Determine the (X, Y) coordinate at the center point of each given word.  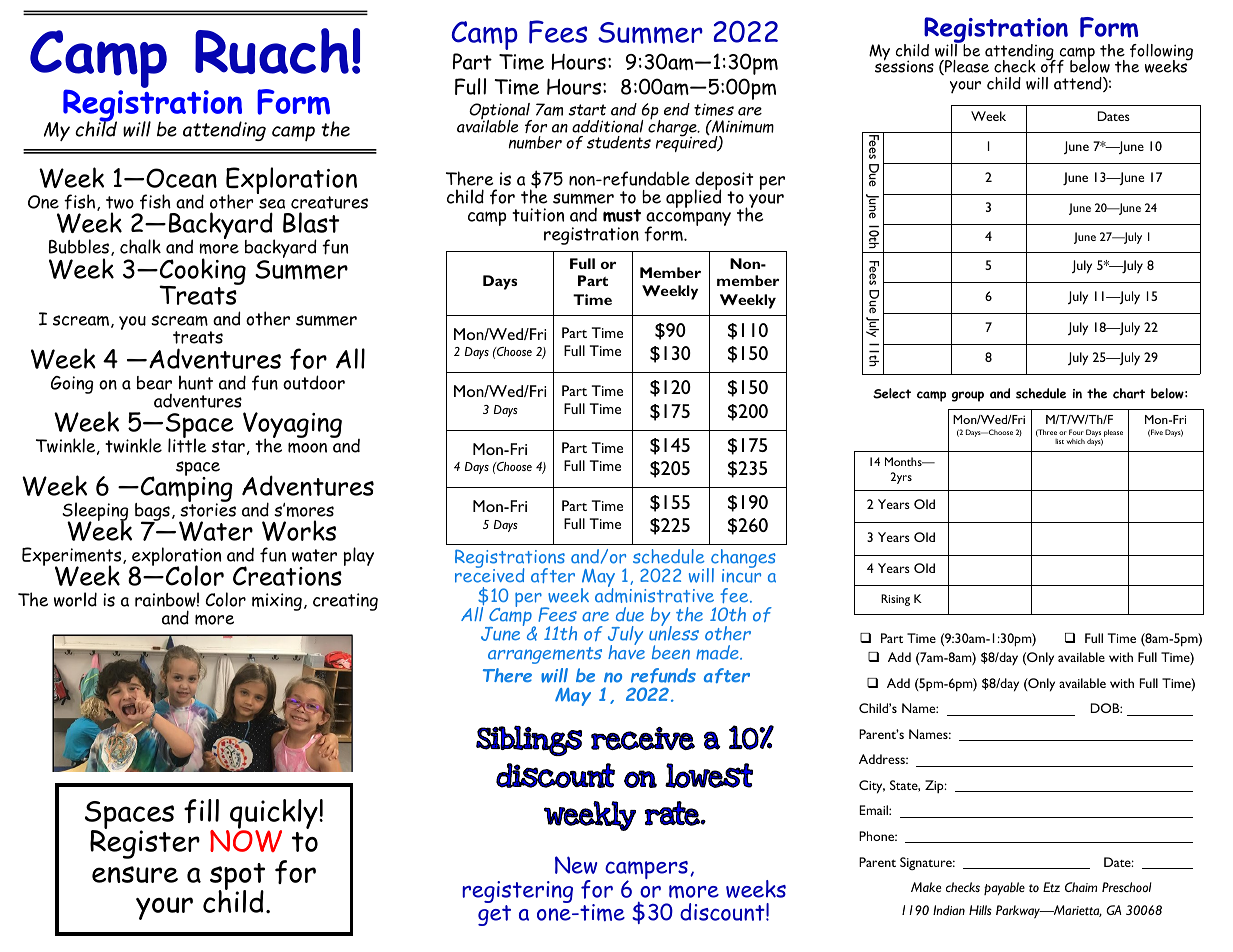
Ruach (272, 51)
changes (743, 560)
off (1052, 65)
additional (608, 126)
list (1059, 441)
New (576, 865)
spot (237, 877)
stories (208, 509)
